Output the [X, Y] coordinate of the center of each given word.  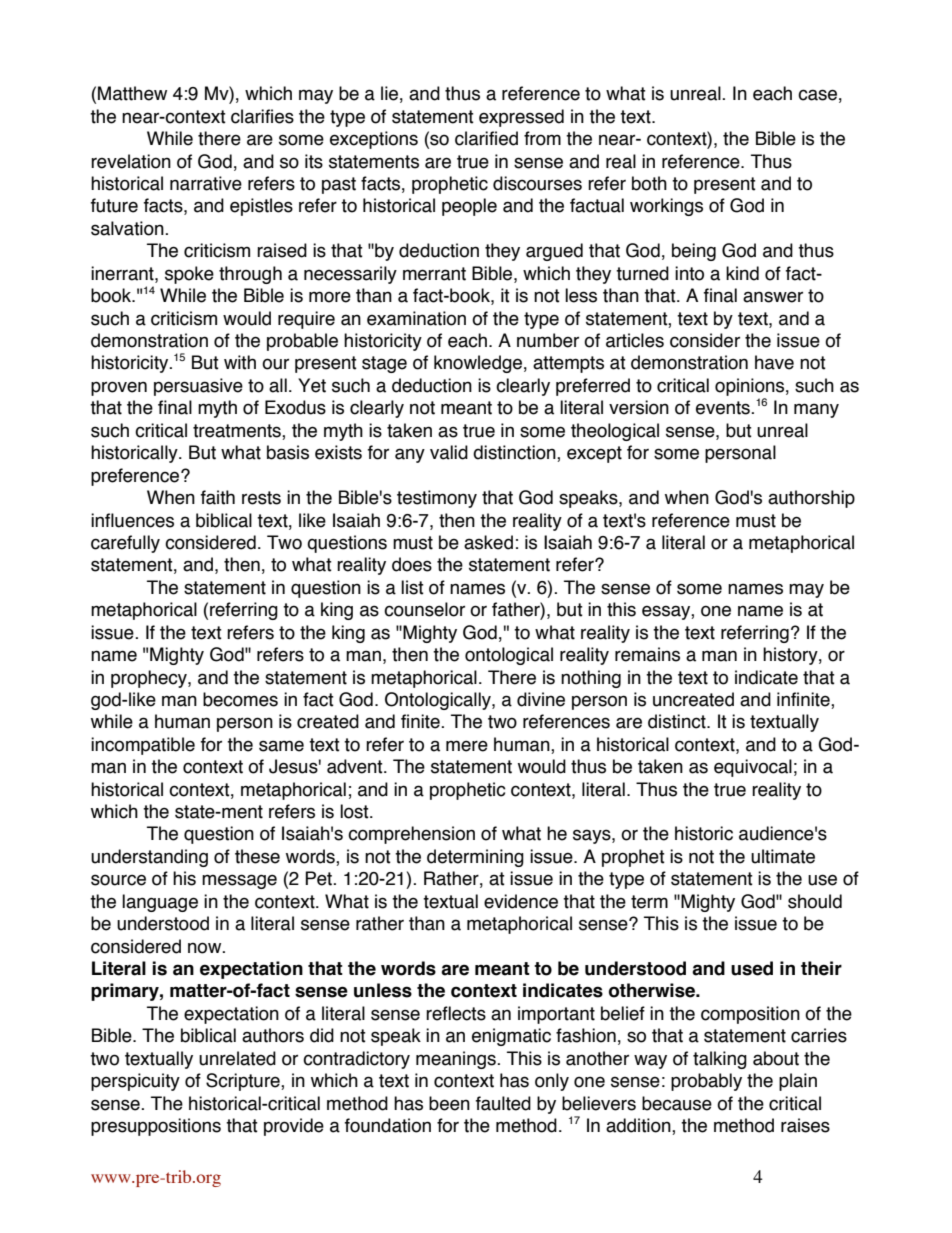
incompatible [143, 746]
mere [467, 746]
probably [706, 1082]
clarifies [262, 116]
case [817, 95]
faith [218, 497]
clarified [486, 138]
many [816, 410]
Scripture [244, 1082]
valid [449, 452]
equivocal [753, 768]
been [449, 1103]
